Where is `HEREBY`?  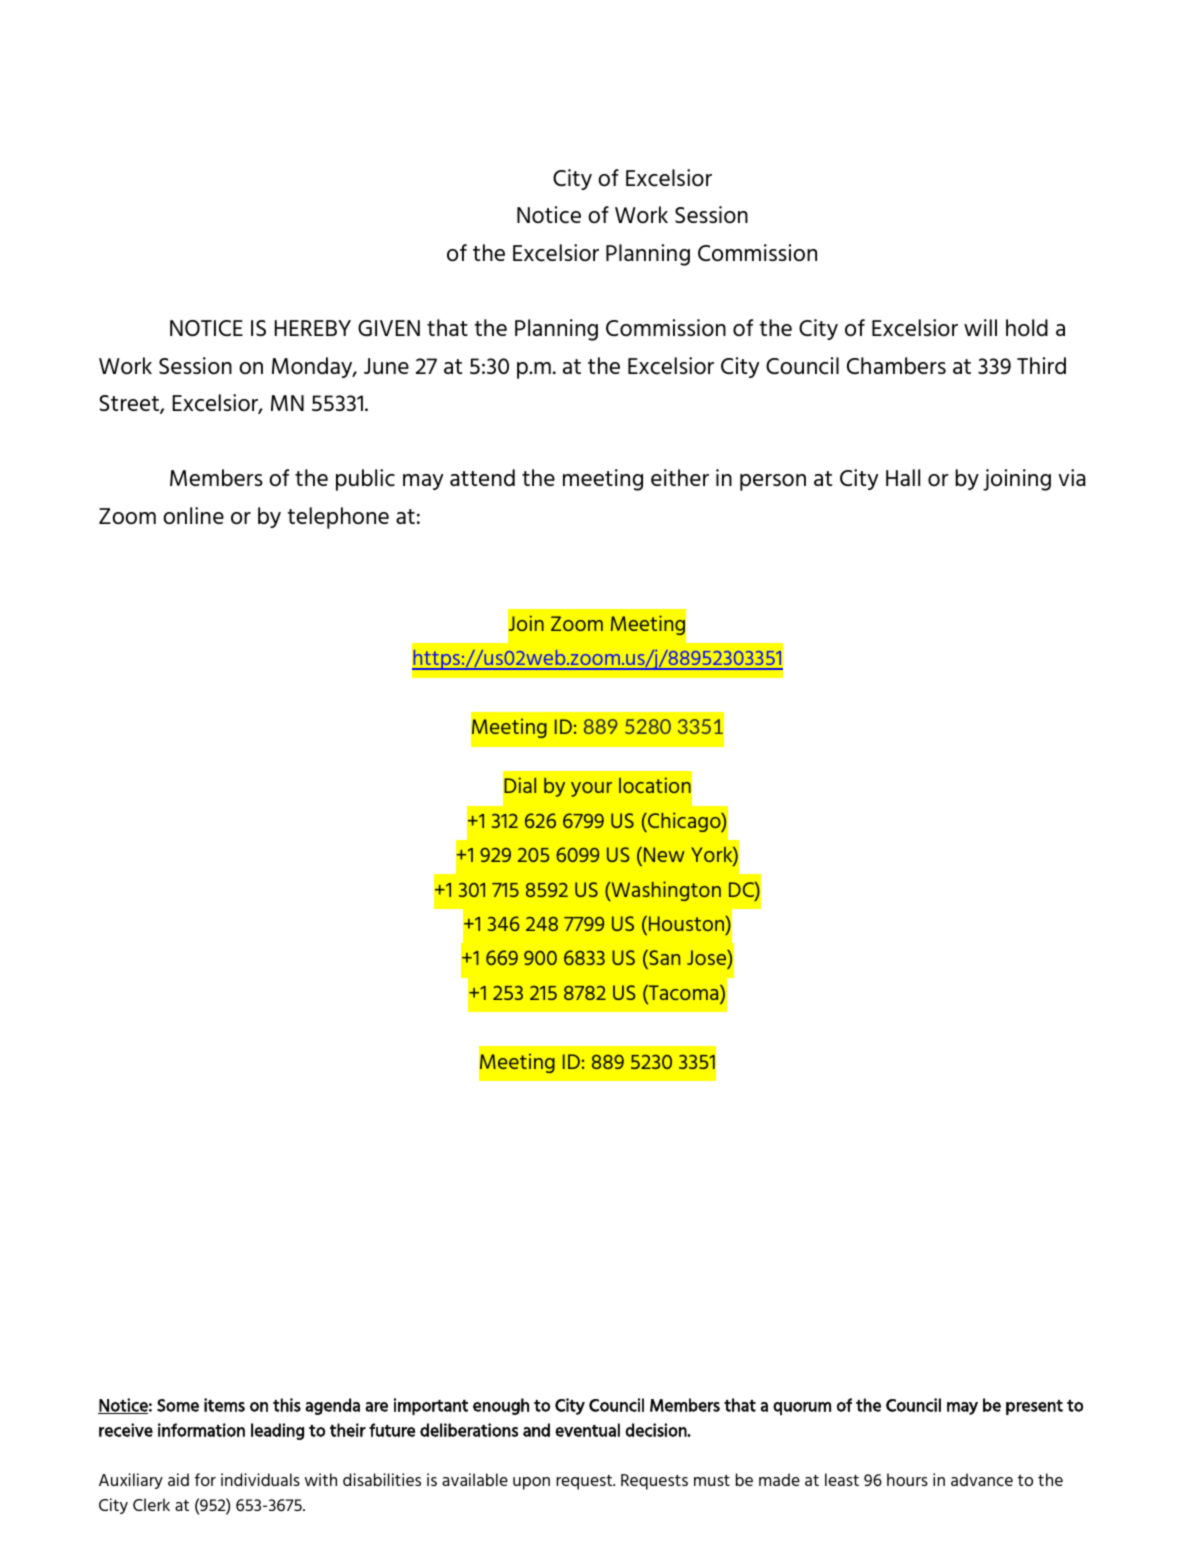 HEREBY is located at coordinates (312, 328).
